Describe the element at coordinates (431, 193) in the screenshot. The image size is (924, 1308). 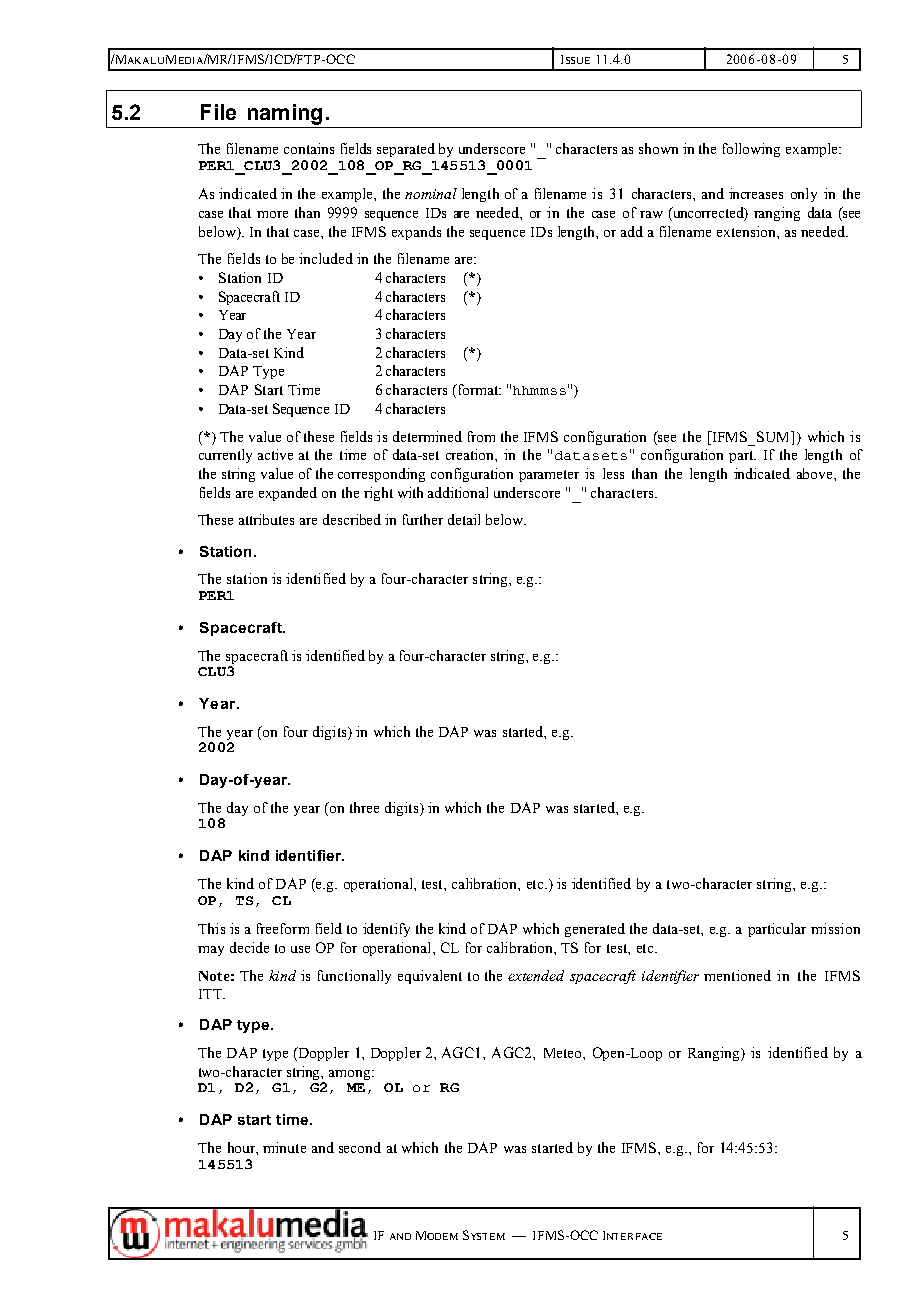
I see `nominal` at that location.
